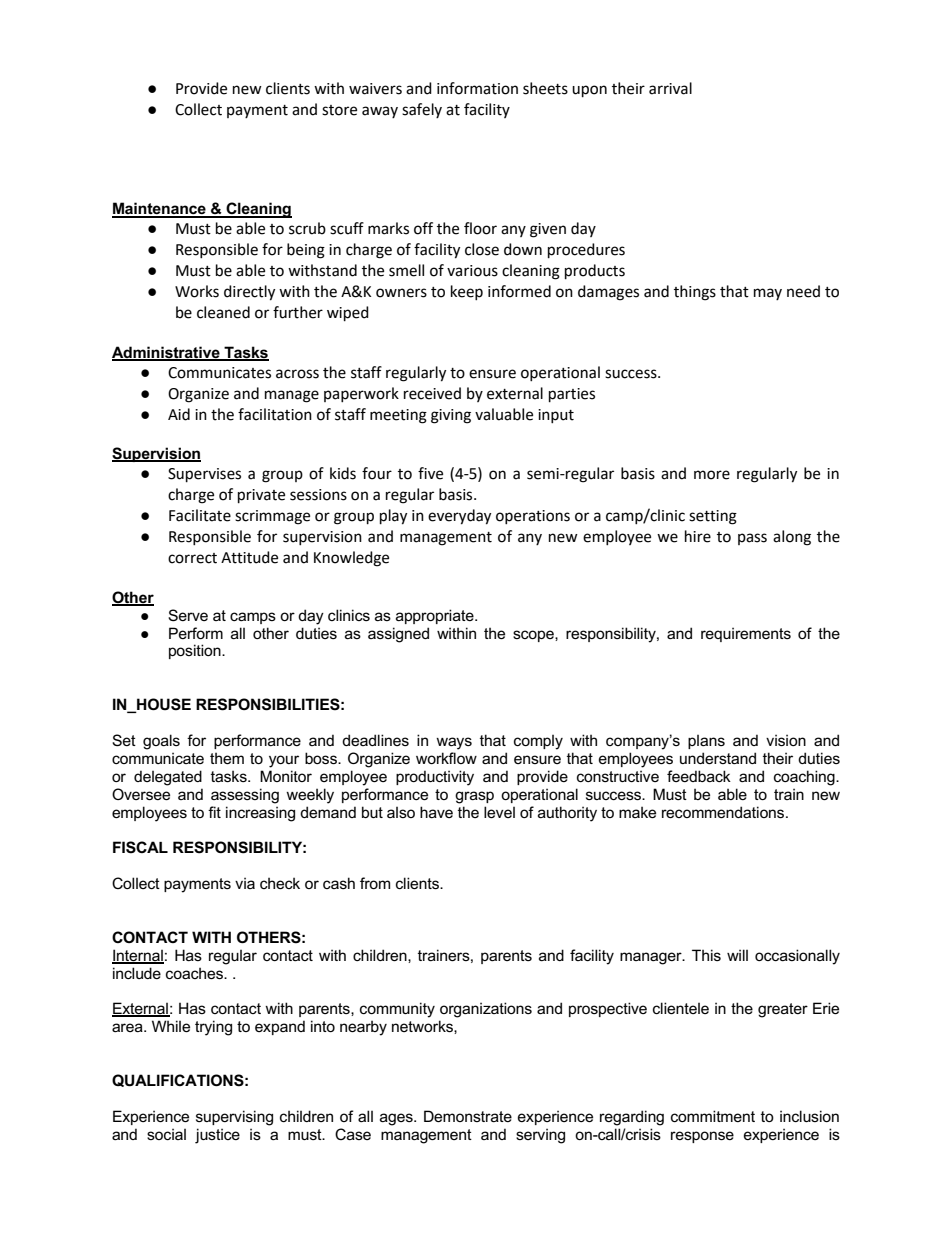 Image resolution: width=952 pixels, height=1233 pixels. Describe the element at coordinates (227, 758) in the image. I see `them` at that location.
